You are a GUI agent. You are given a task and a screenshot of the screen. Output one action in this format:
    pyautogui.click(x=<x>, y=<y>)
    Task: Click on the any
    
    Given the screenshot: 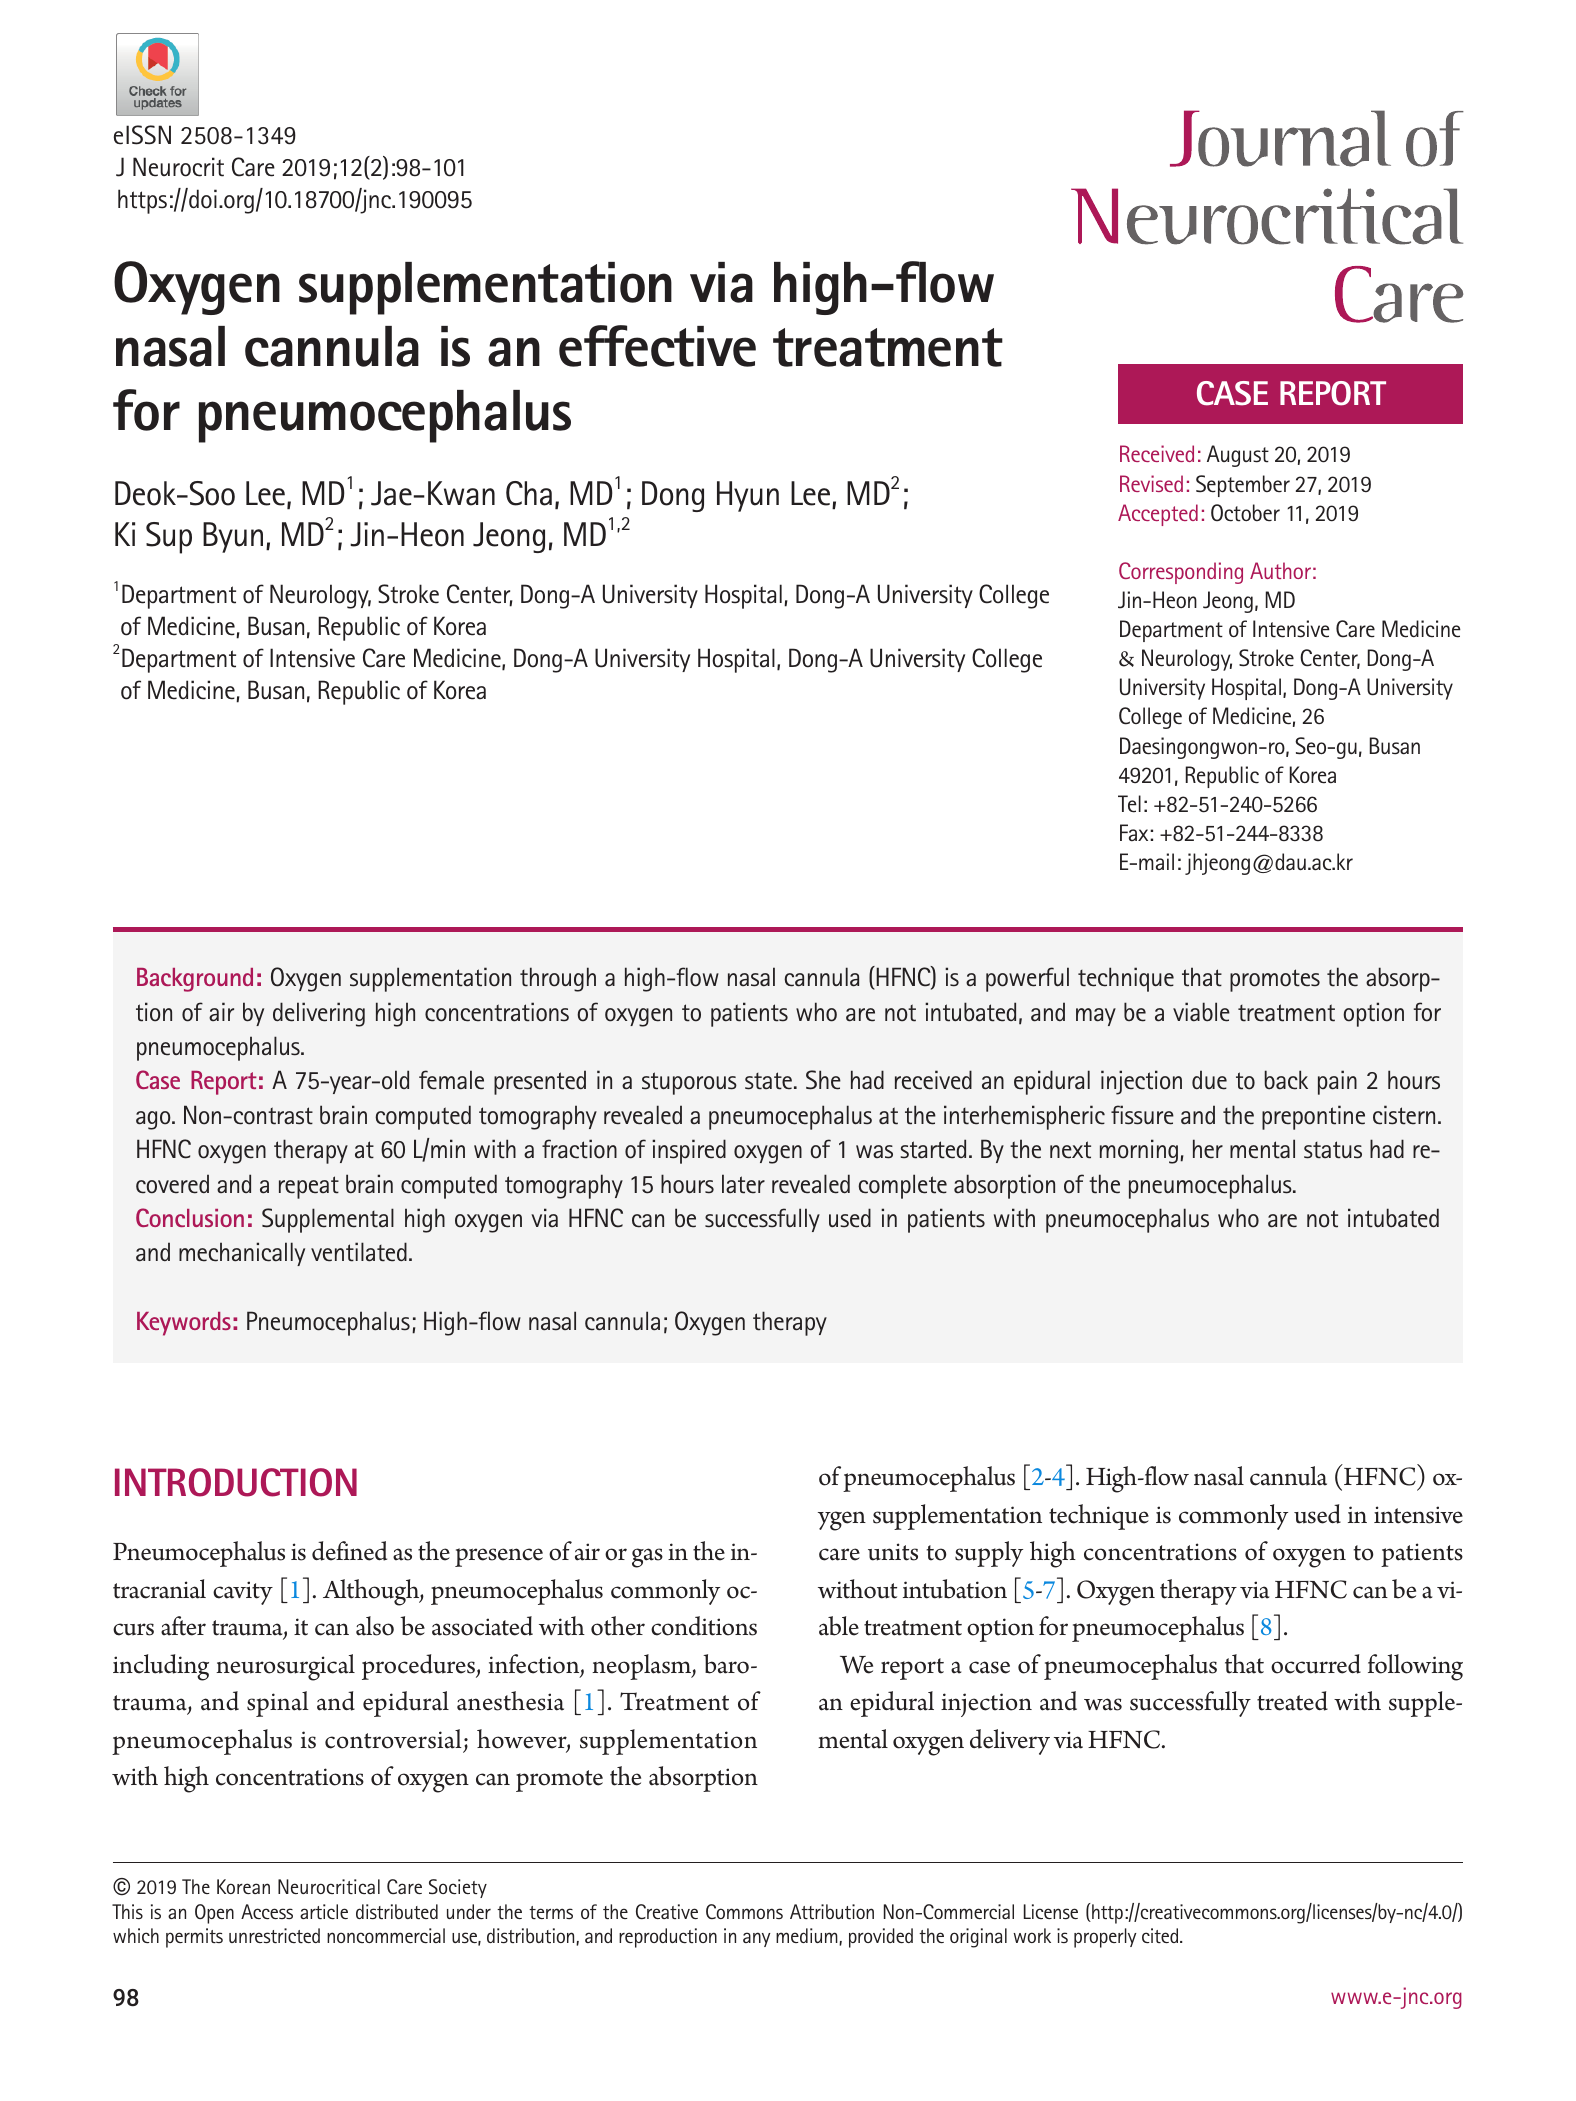 What is the action you would take?
    pyautogui.click(x=757, y=1939)
